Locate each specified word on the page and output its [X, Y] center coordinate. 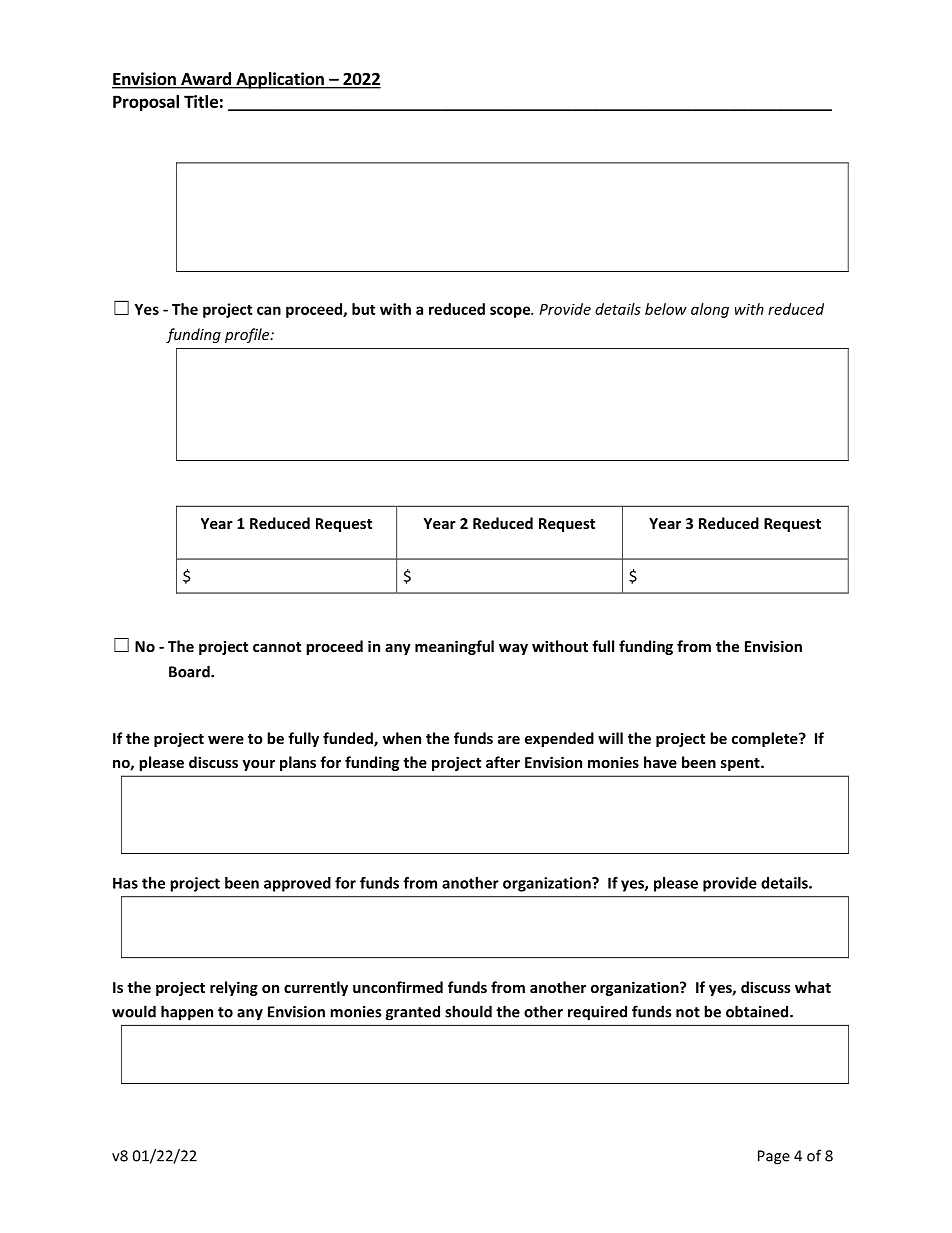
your [258, 765]
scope [511, 312]
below [666, 309]
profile [248, 335]
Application [280, 80]
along [710, 310]
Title [201, 101]
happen [187, 1013]
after [503, 762]
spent [741, 764]
